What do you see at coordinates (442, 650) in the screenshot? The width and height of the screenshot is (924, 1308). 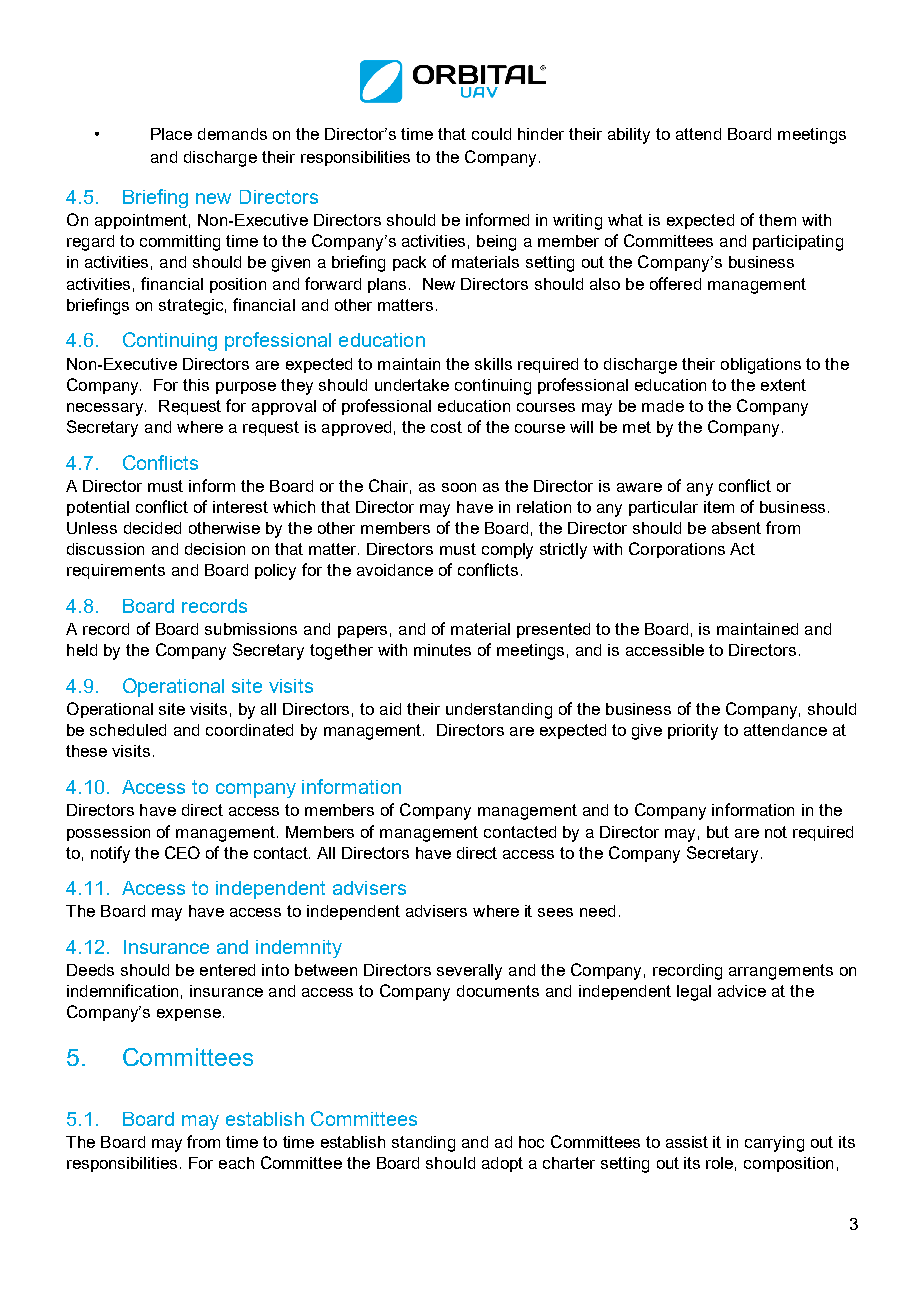 I see `minutes` at bounding box center [442, 650].
